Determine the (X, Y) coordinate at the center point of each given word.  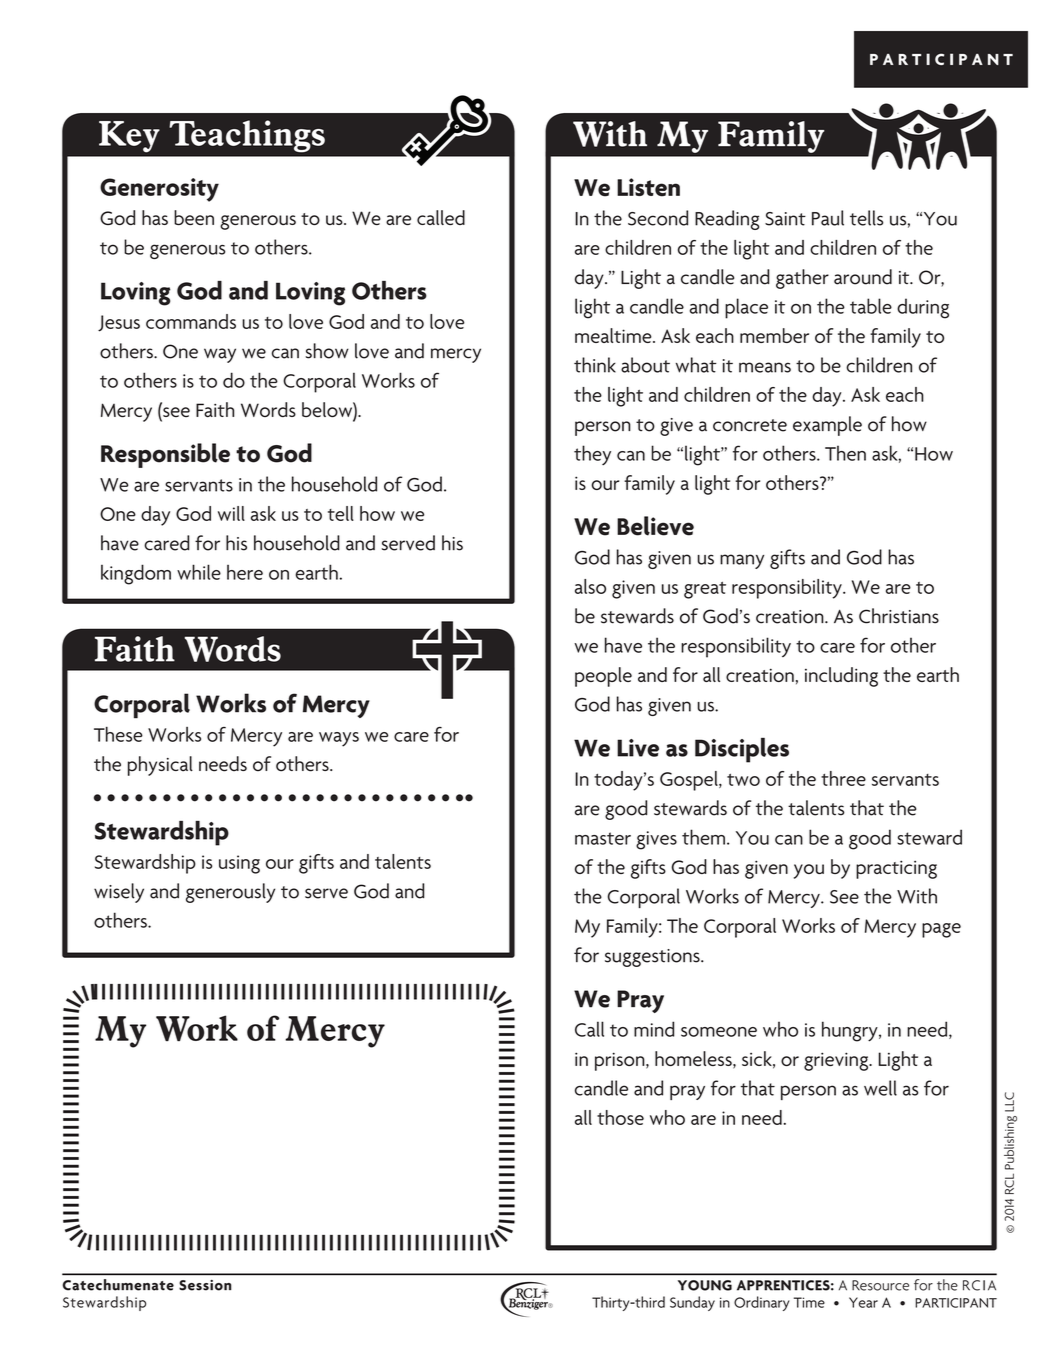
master (603, 838)
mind (654, 1029)
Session (205, 1285)
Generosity (159, 190)
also (590, 586)
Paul (828, 218)
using (239, 864)
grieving (837, 1061)
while (199, 572)
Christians (899, 616)
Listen (648, 187)
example (827, 426)
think (595, 365)
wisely (119, 893)
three (843, 778)
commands (191, 321)
